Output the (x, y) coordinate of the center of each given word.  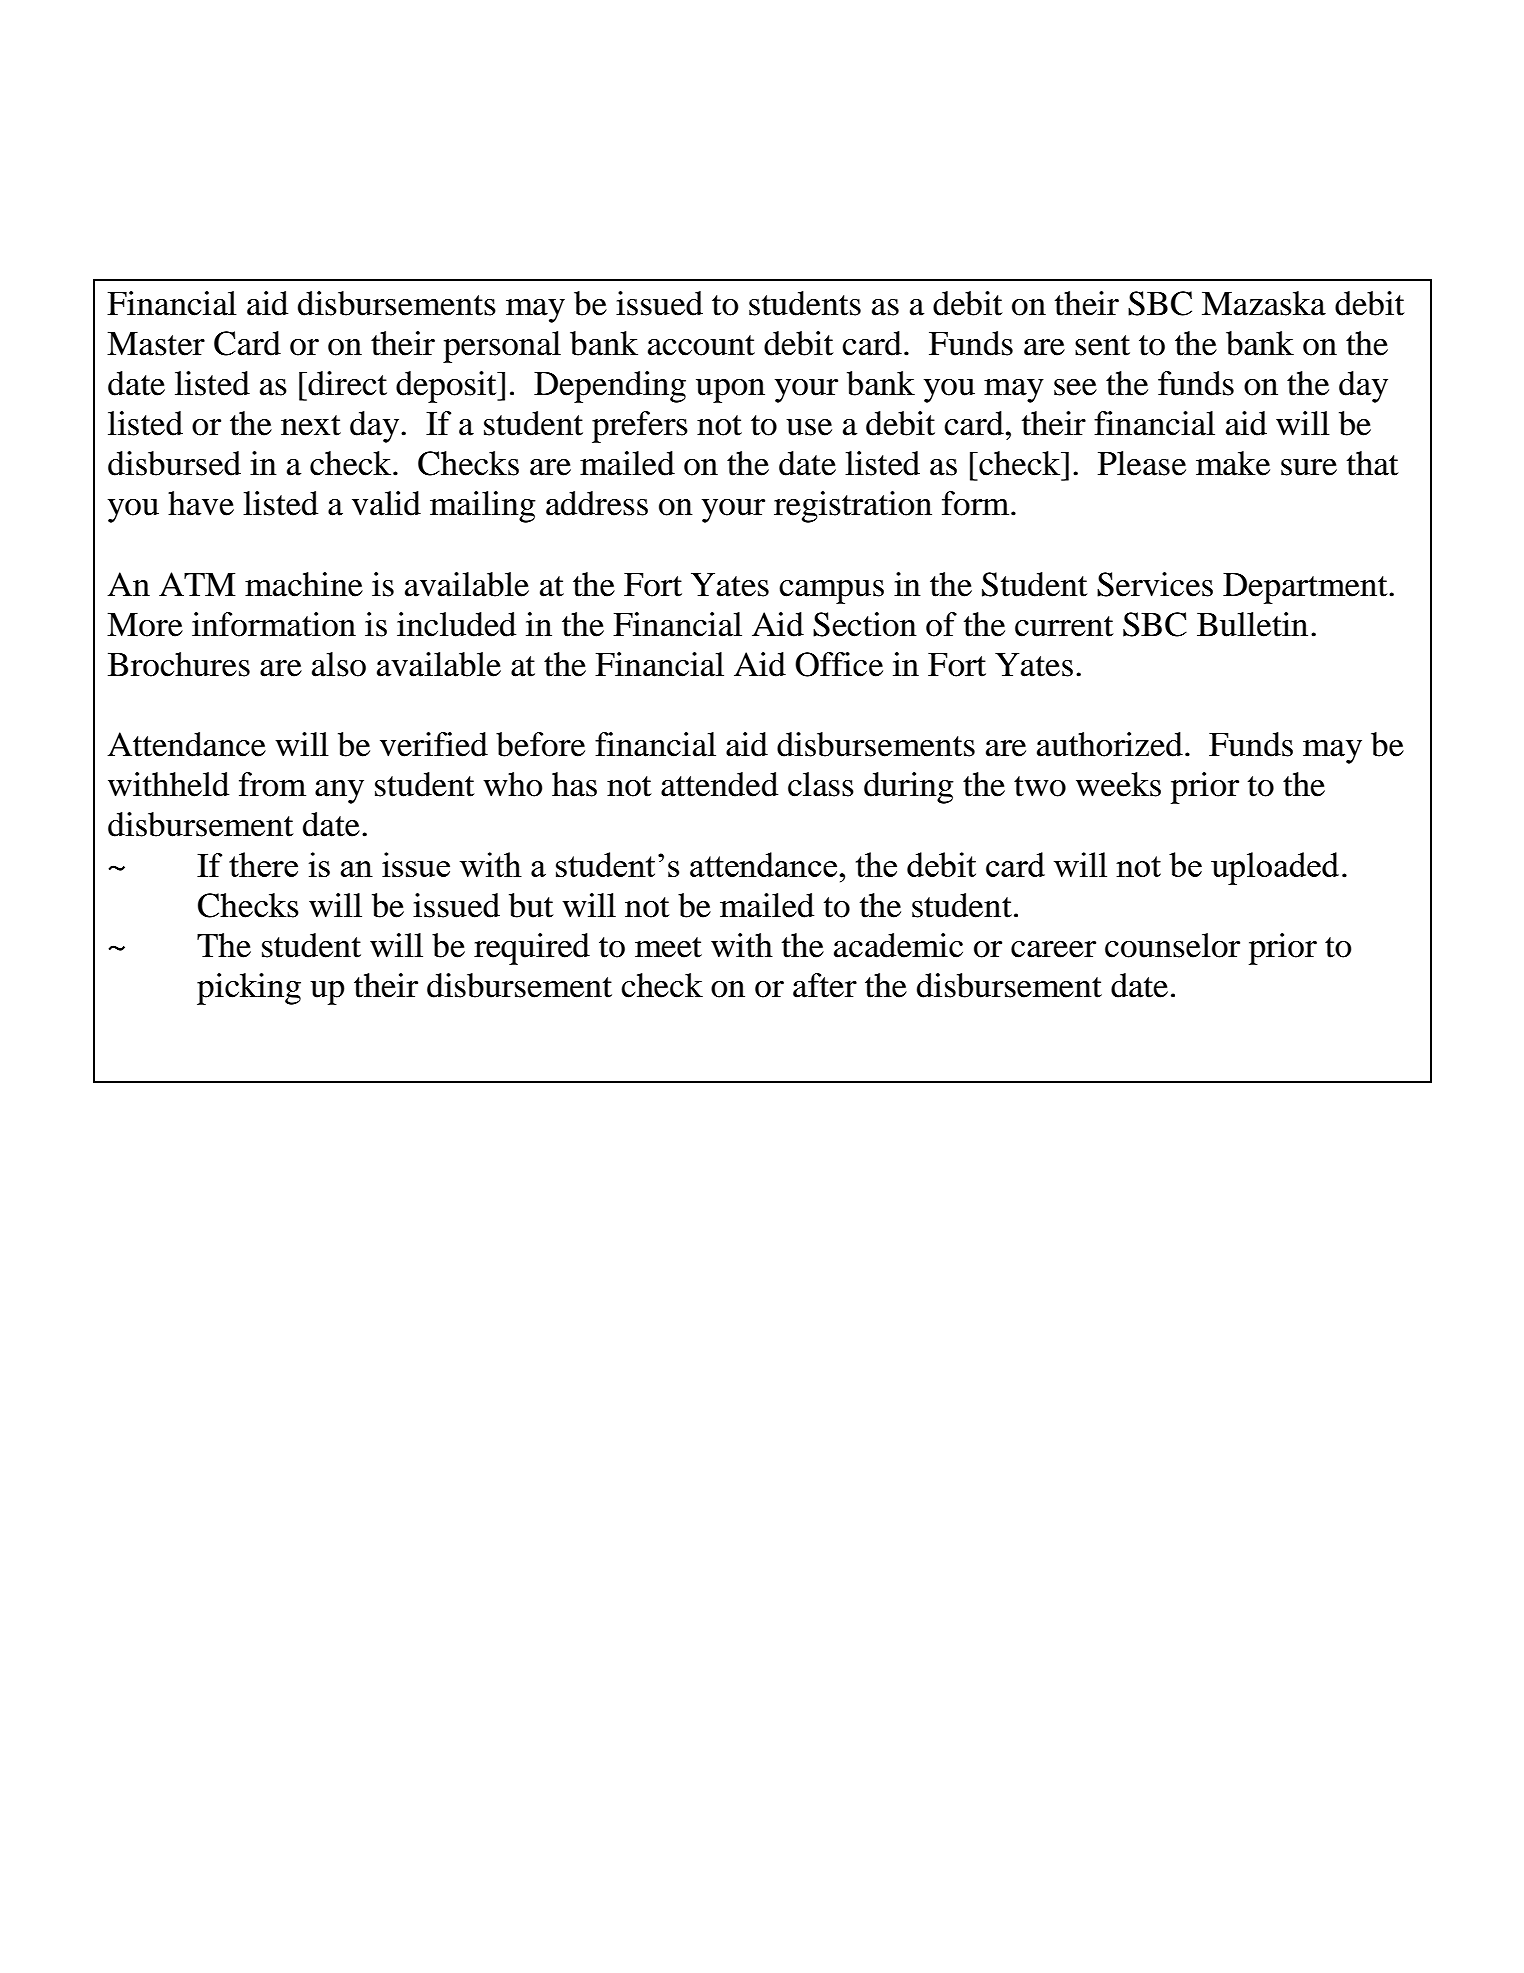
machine (304, 584)
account (701, 345)
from (272, 784)
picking (249, 989)
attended (719, 784)
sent (1102, 345)
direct (346, 383)
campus (831, 592)
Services (1155, 584)
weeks (1118, 784)
